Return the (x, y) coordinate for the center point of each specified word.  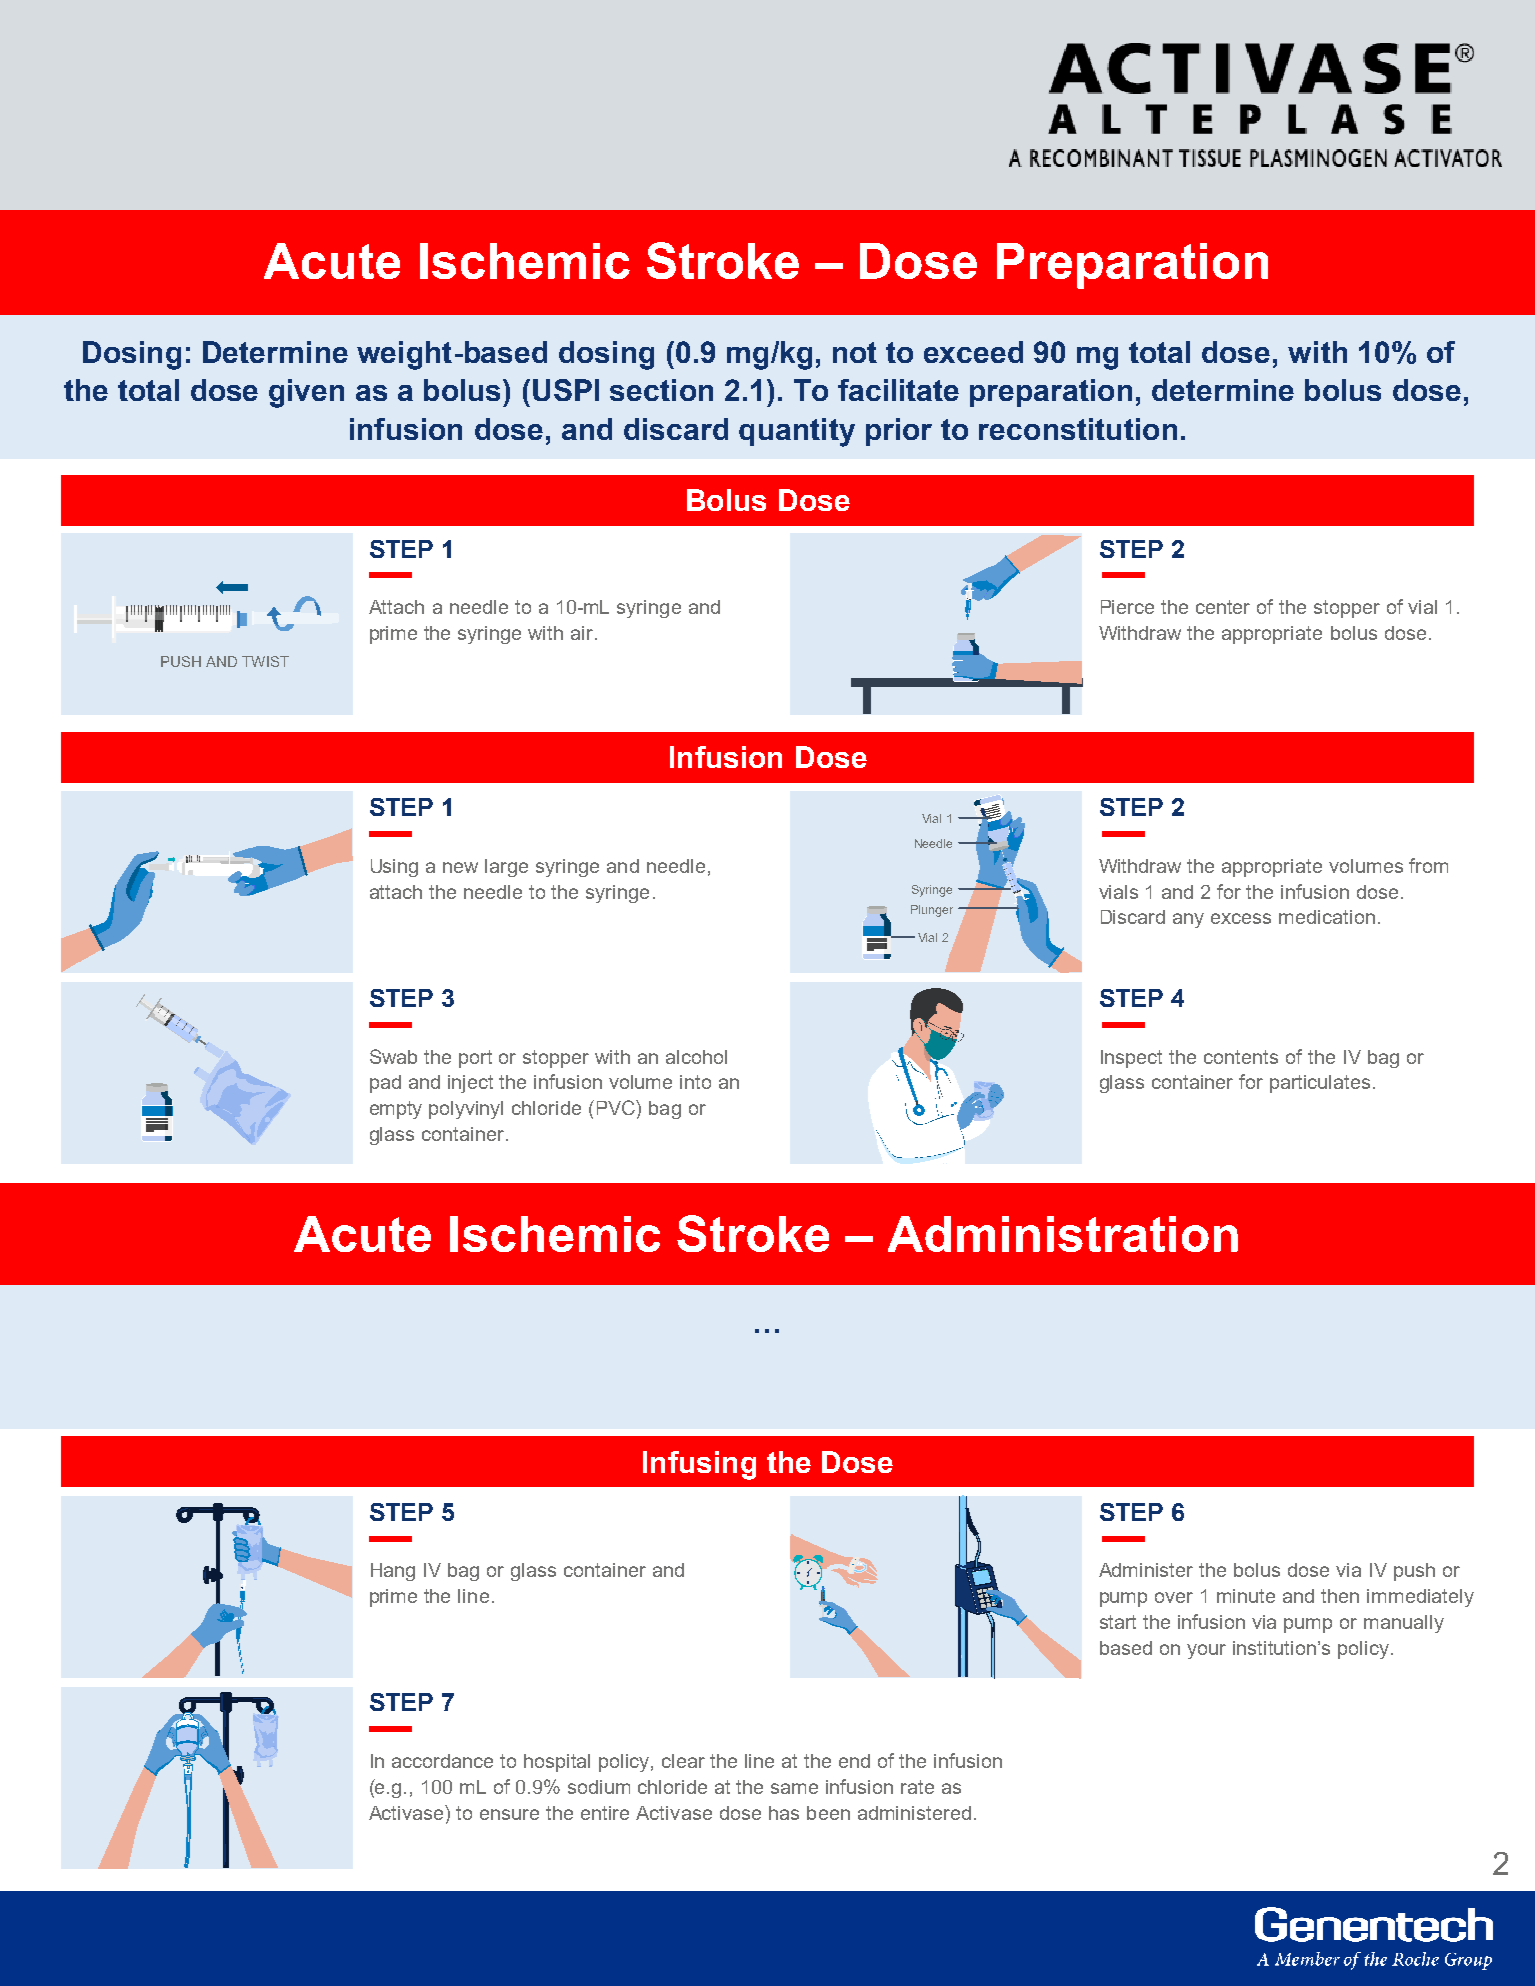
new (460, 867)
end (854, 1761)
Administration (1063, 1234)
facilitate (898, 390)
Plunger (932, 911)
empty (396, 1110)
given (306, 393)
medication (1327, 917)
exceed (973, 352)
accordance (442, 1761)
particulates (1320, 1084)
